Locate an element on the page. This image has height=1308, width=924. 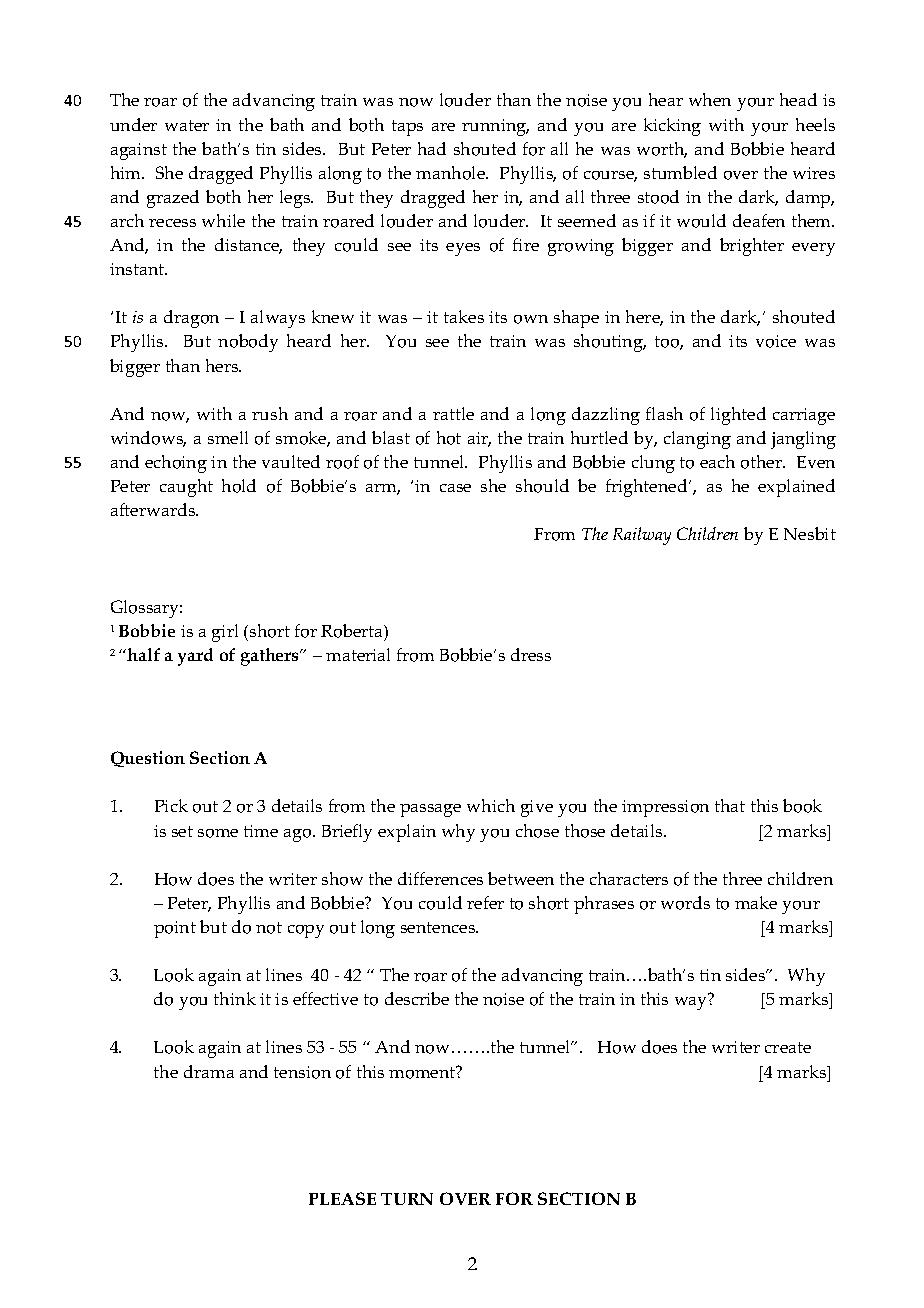
TURN is located at coordinates (407, 1199).
